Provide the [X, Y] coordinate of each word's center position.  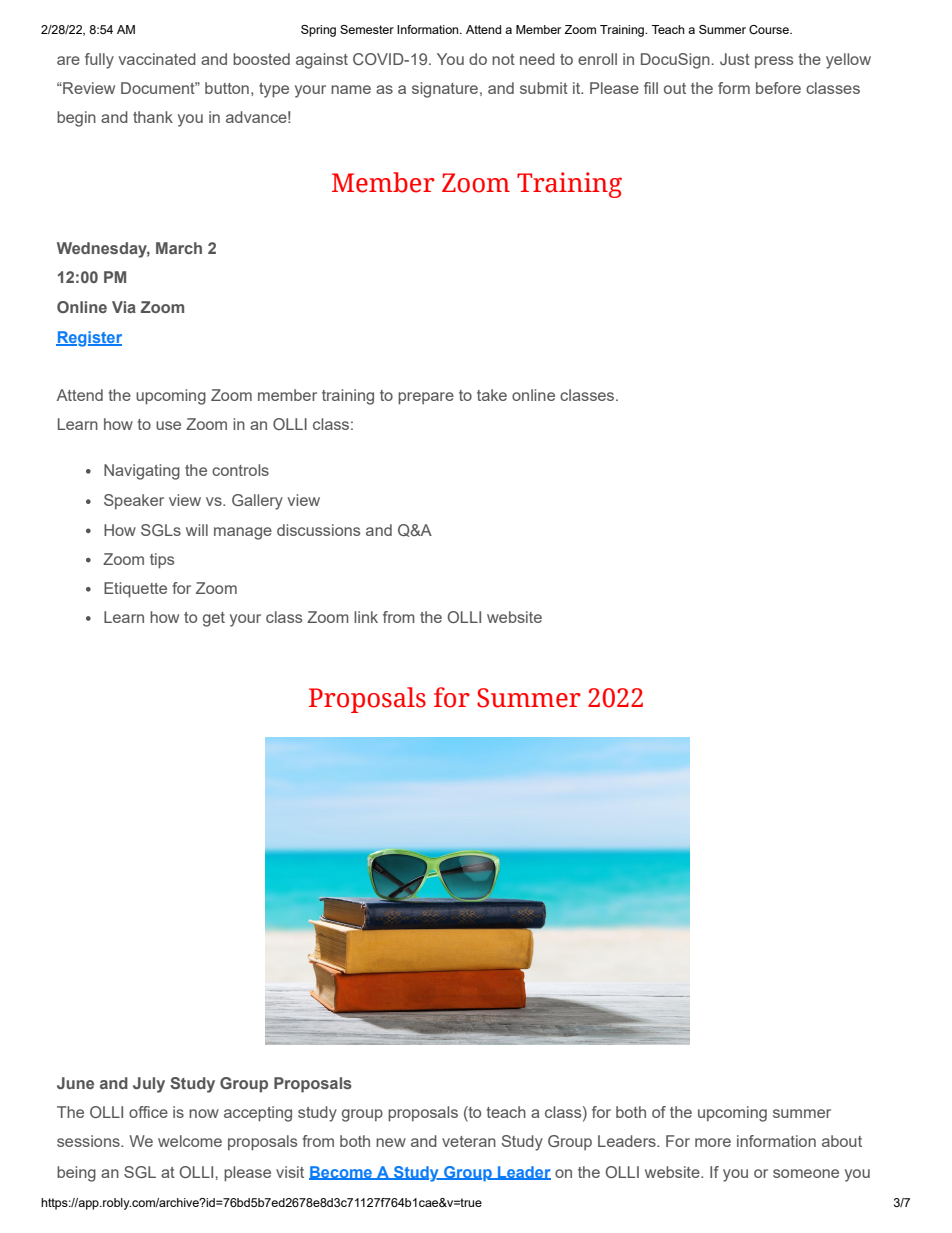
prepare [426, 398]
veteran [469, 1141]
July [149, 1085]
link [366, 617]
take [492, 395]
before [778, 88]
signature [445, 90]
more [713, 1142]
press [774, 62]
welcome [190, 1141]
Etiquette [135, 590]
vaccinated [157, 59]
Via [124, 307]
